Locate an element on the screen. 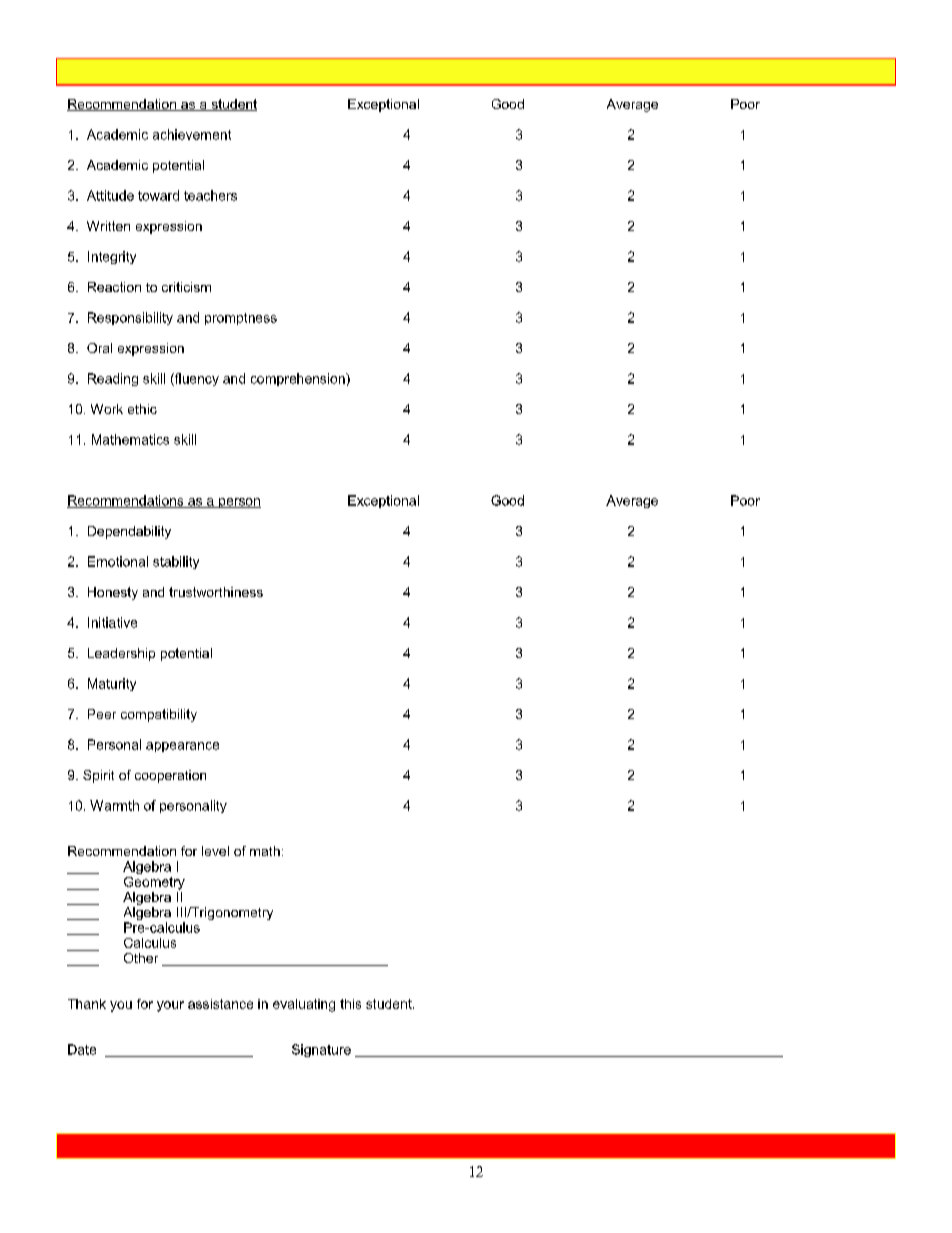 This screenshot has width=952, height=1233. Thank is located at coordinates (87, 1004).
